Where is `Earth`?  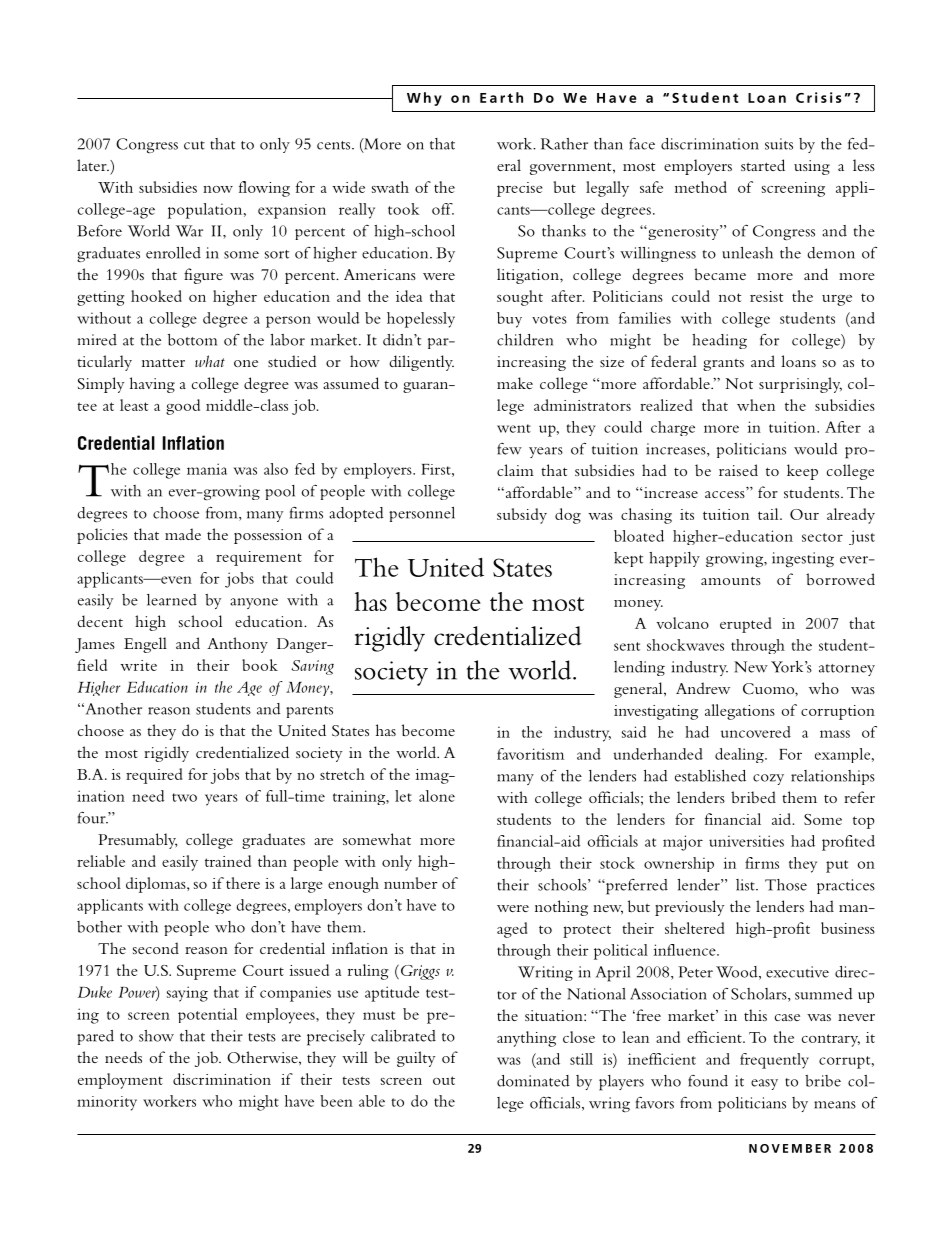
Earth is located at coordinates (501, 97).
